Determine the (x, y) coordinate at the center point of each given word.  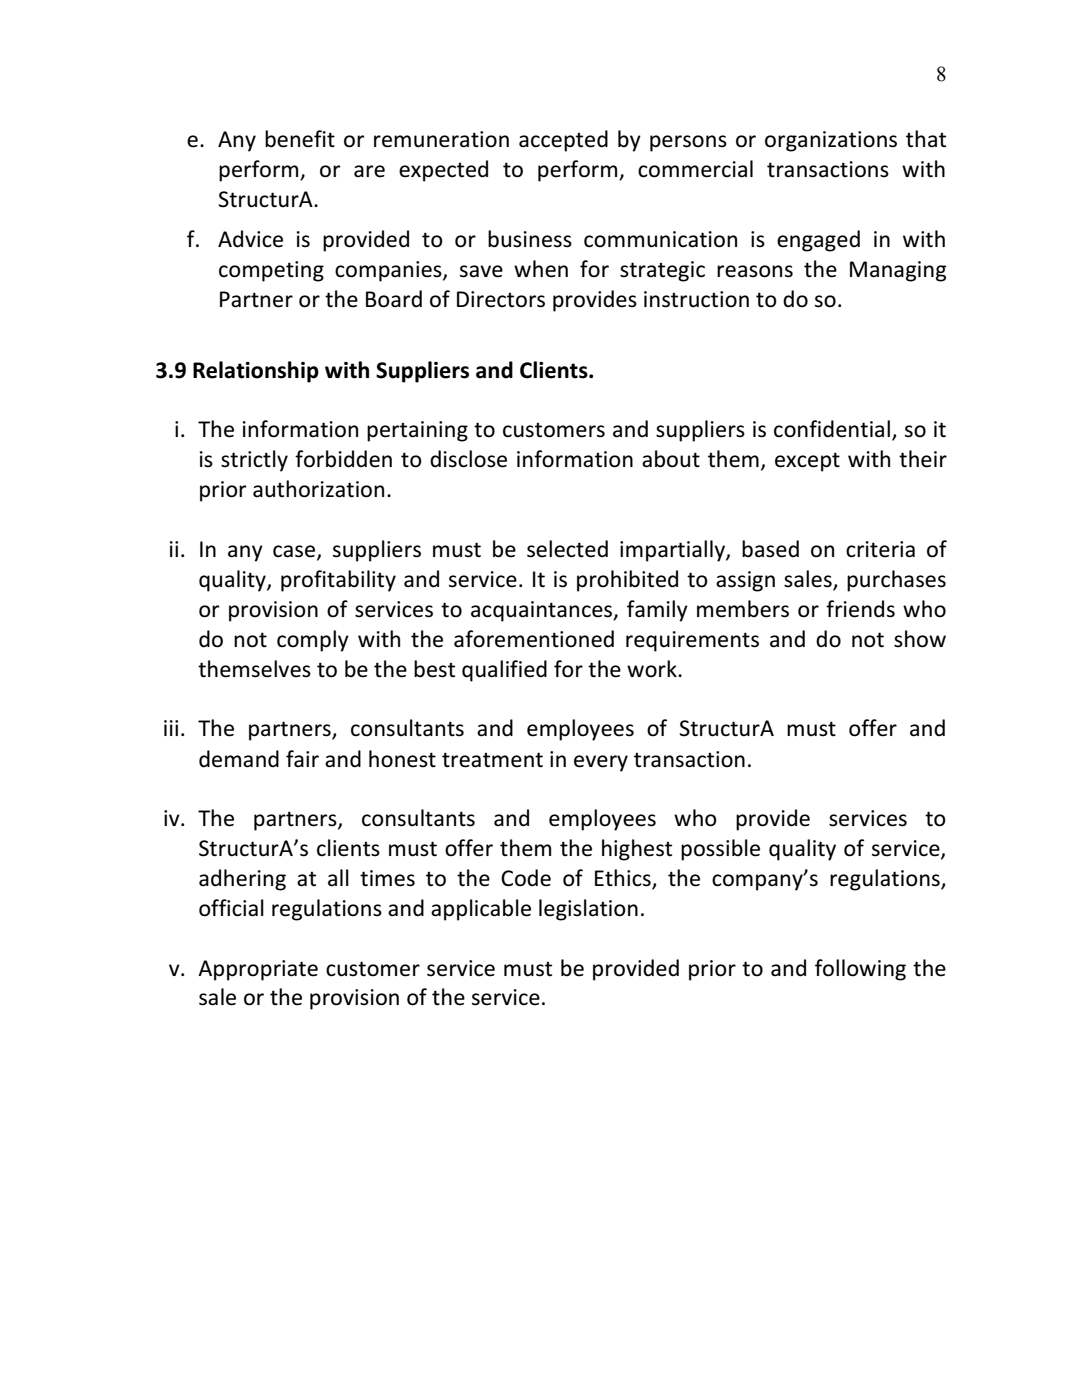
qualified (504, 671)
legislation (588, 910)
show (920, 639)
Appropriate (258, 970)
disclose (468, 459)
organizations (831, 141)
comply (313, 641)
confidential (832, 429)
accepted (563, 141)
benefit (300, 139)
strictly (254, 461)
